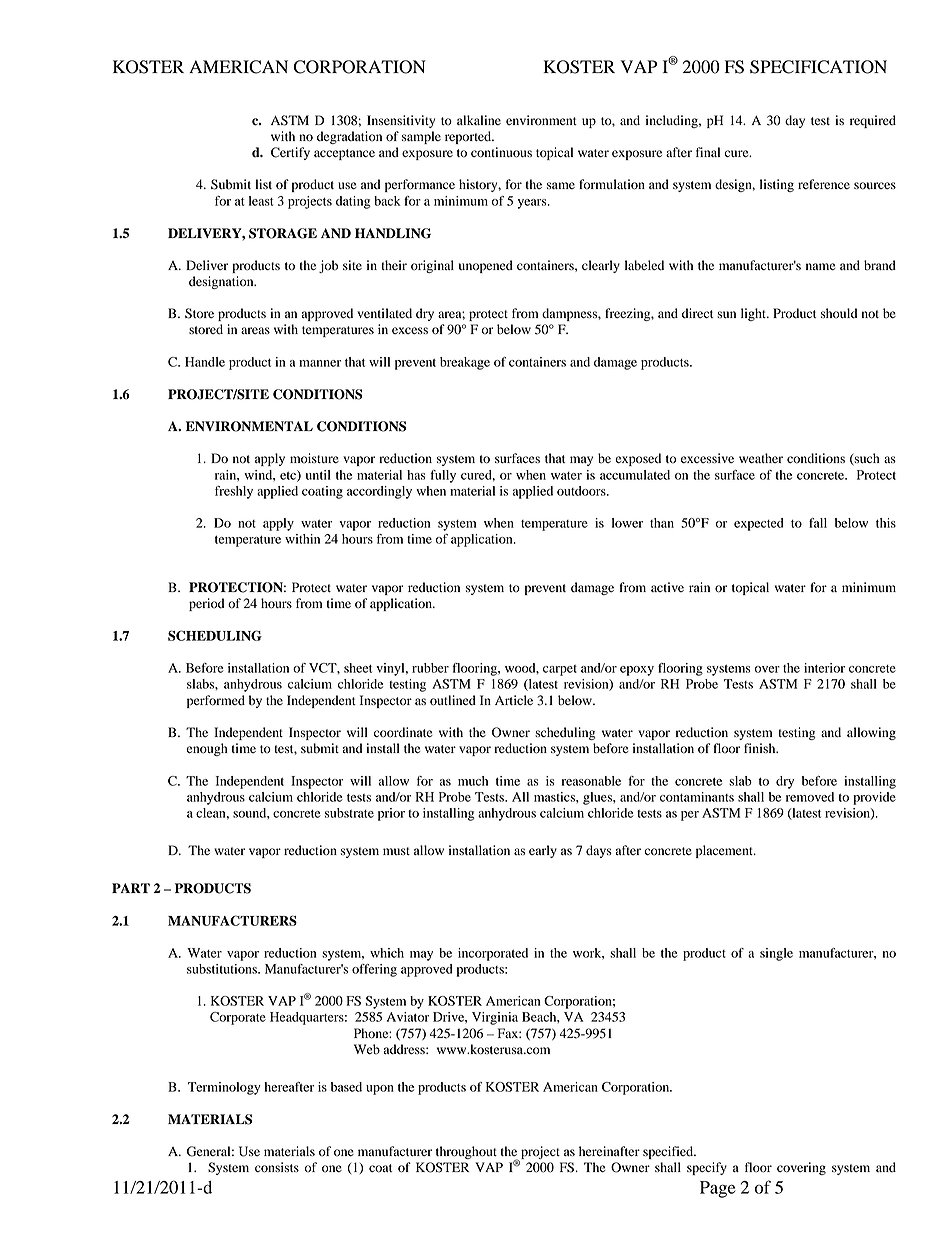 The width and height of the screenshot is (952, 1233). Describe the element at coordinates (486, 266) in the screenshot. I see `unopened` at that location.
